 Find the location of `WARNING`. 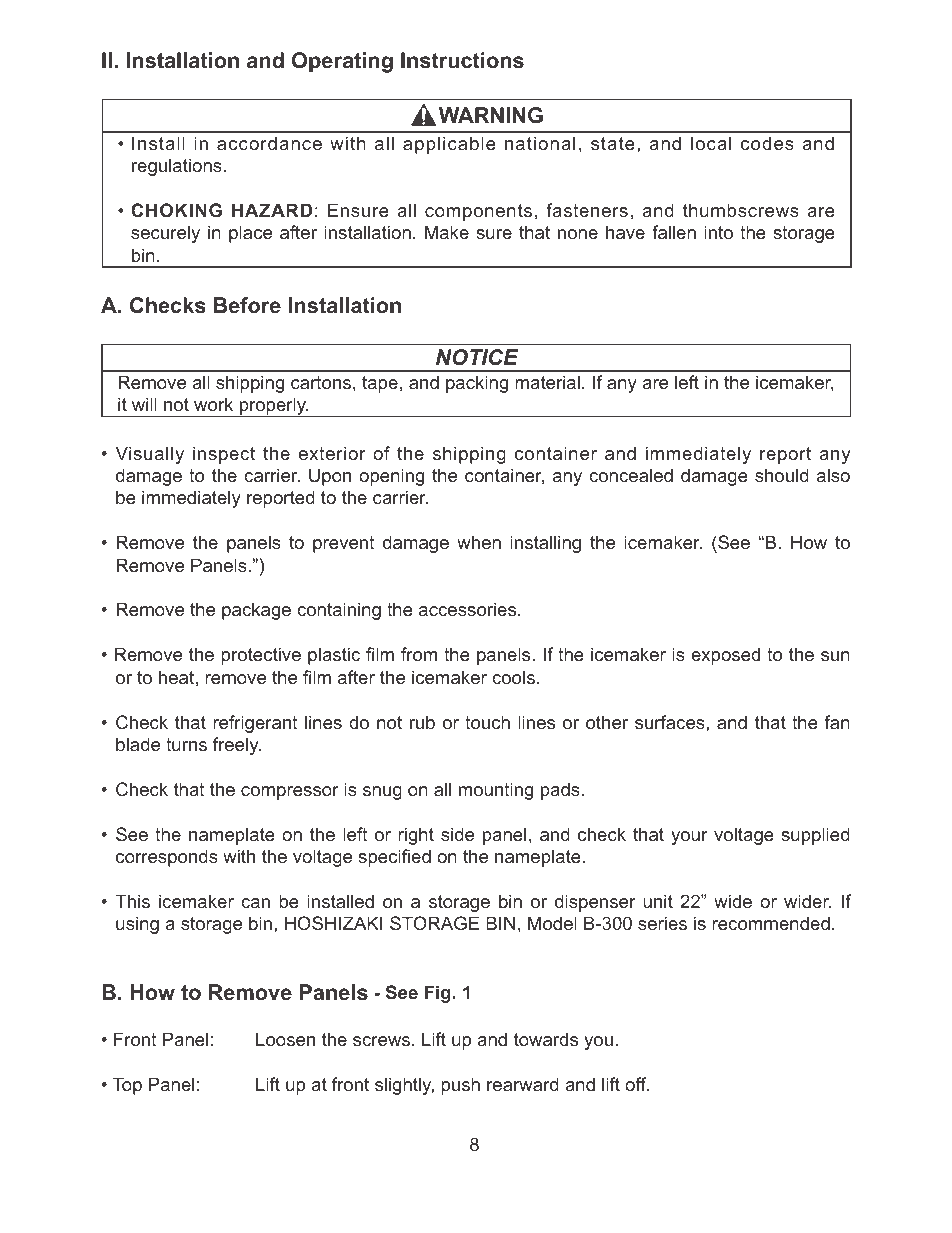

WARNING is located at coordinates (491, 115).
